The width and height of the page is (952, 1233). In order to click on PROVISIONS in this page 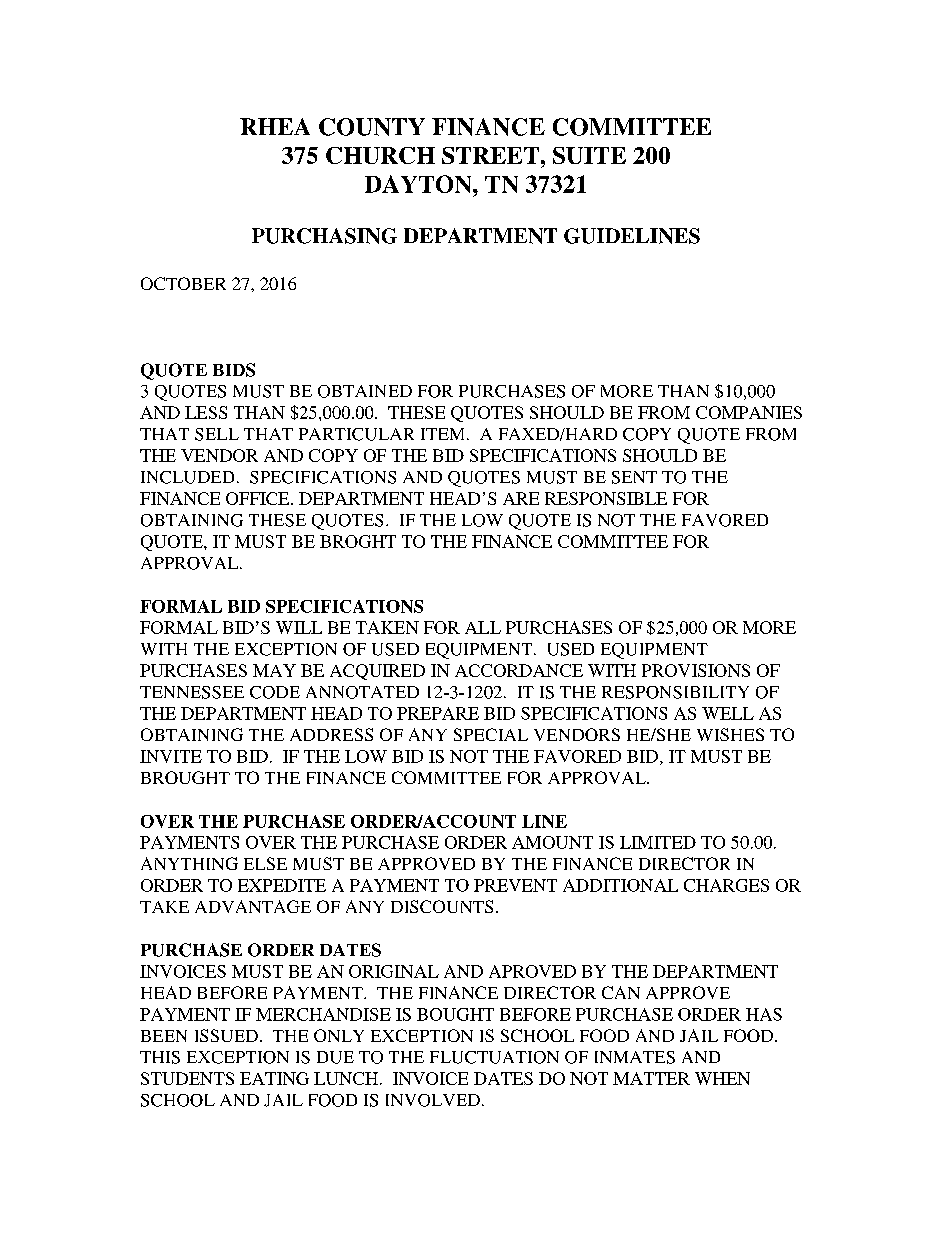, I will do `click(696, 670)`.
